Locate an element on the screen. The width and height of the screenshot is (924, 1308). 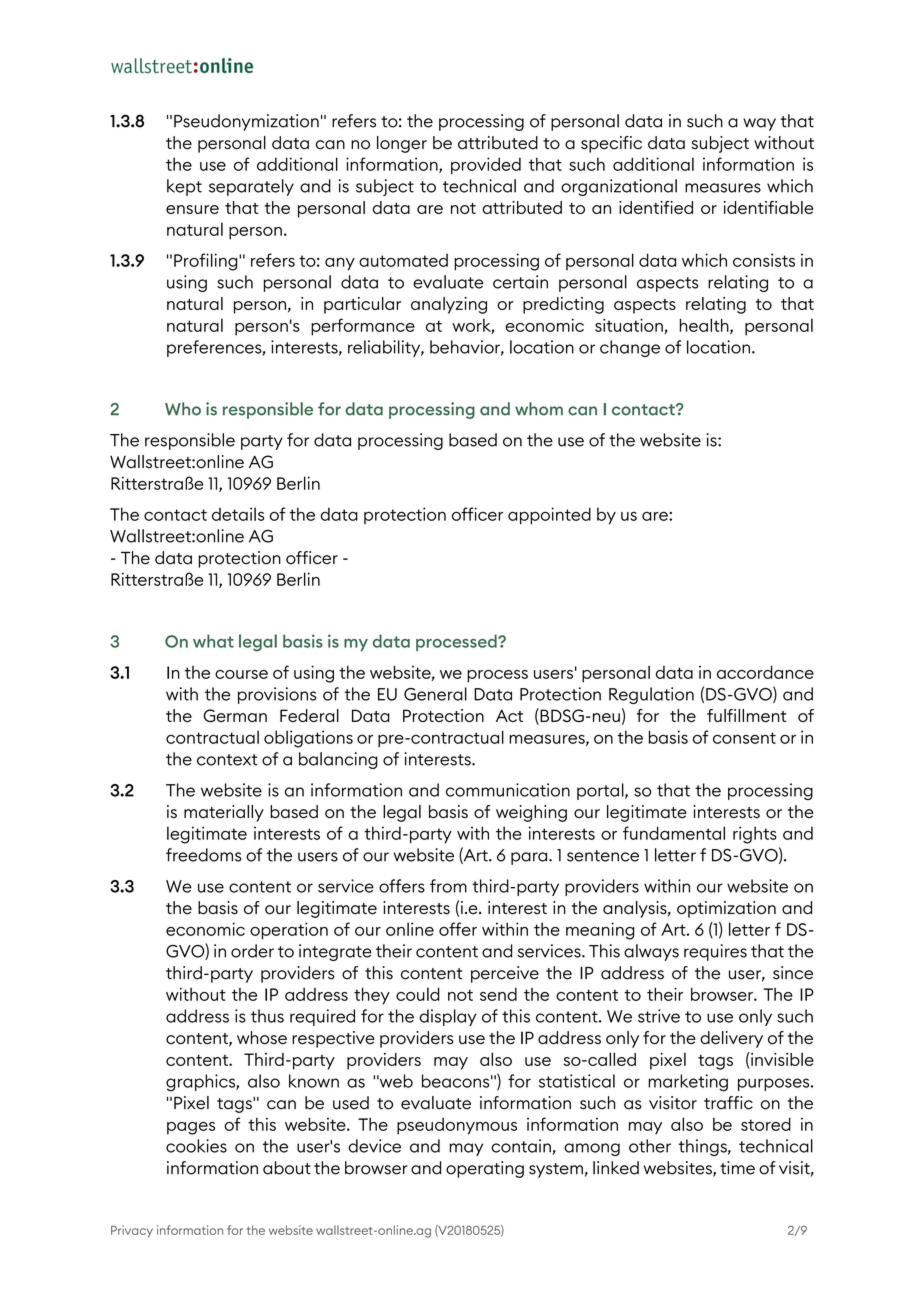
from is located at coordinates (448, 886).
